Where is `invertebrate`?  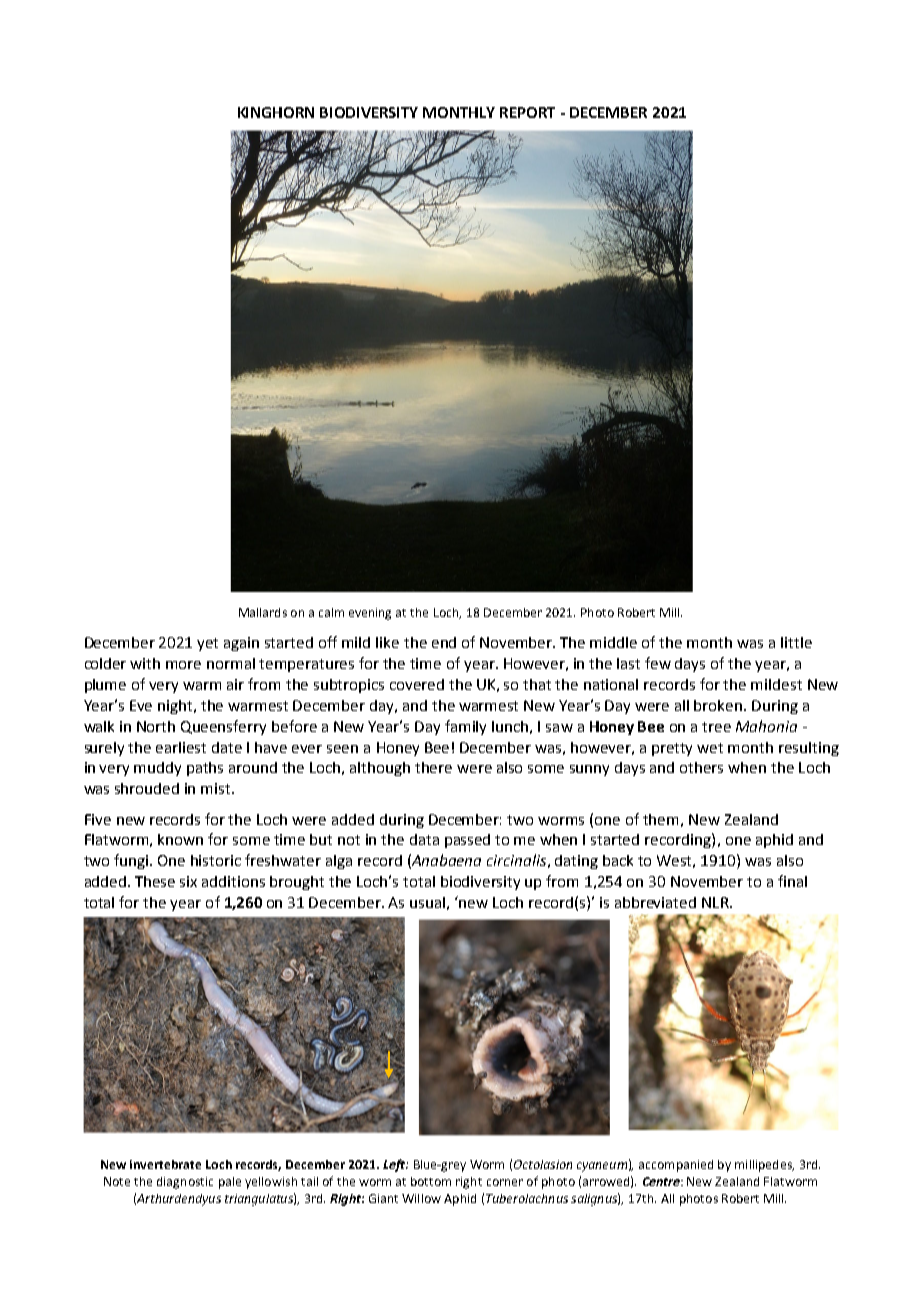 invertebrate is located at coordinates (165, 1164).
